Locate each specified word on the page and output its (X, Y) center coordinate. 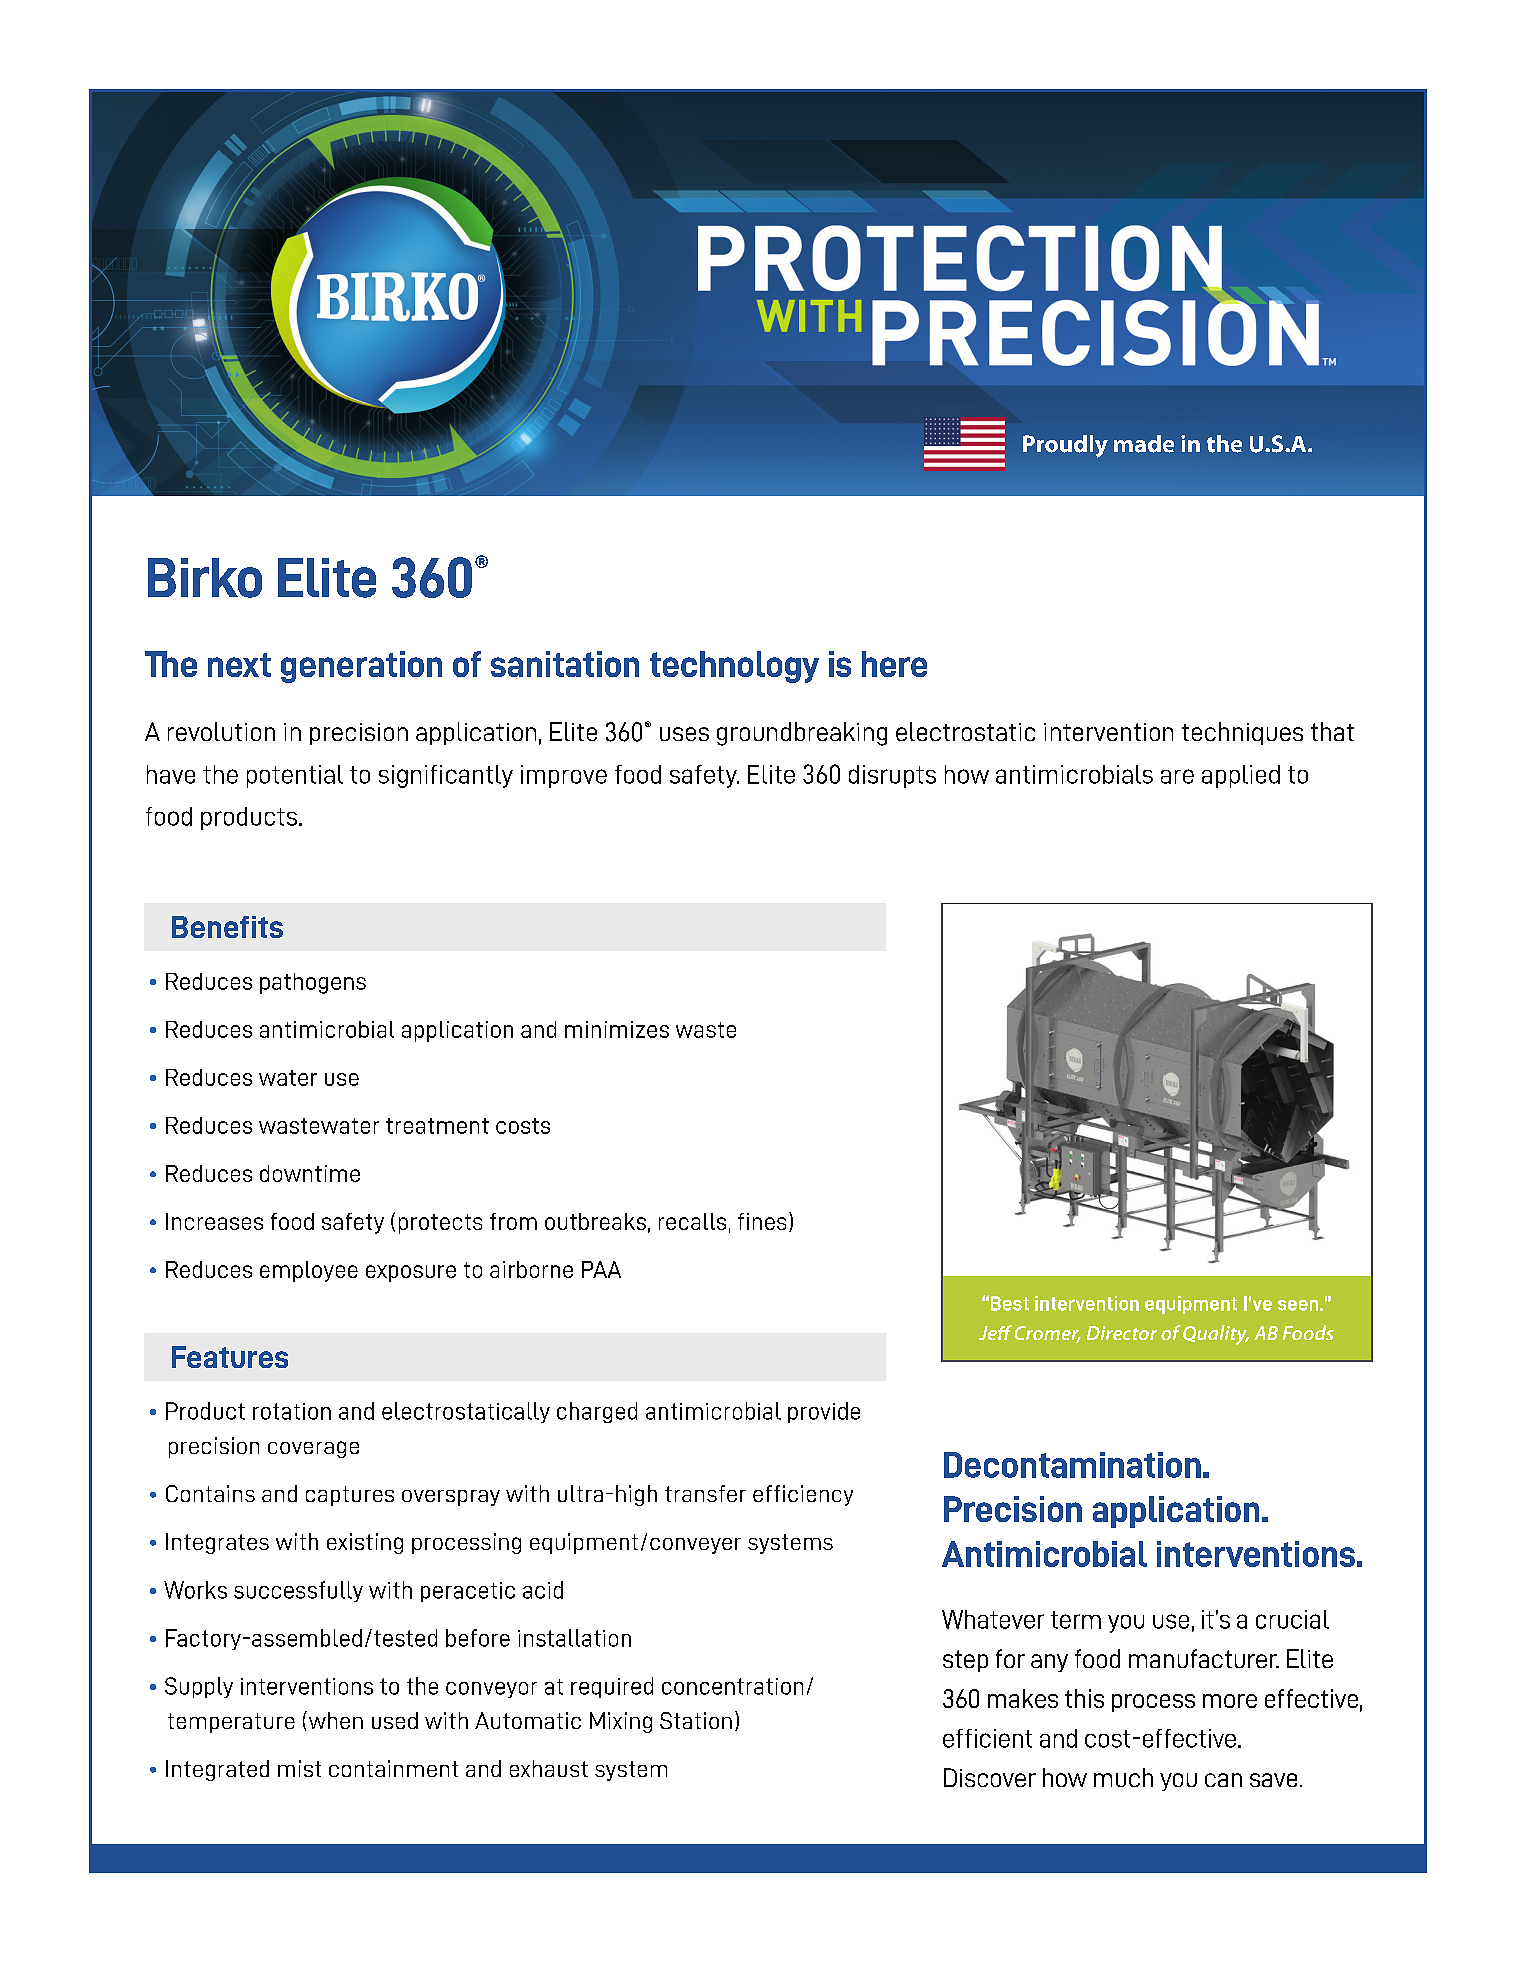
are (1177, 776)
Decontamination (1072, 1465)
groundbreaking (802, 734)
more (1230, 1701)
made (1144, 444)
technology (734, 667)
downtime (310, 1173)
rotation (292, 1411)
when (334, 1720)
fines (762, 1221)
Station (696, 1720)
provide (824, 1412)
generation (361, 667)
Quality (1216, 1335)
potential (295, 776)
